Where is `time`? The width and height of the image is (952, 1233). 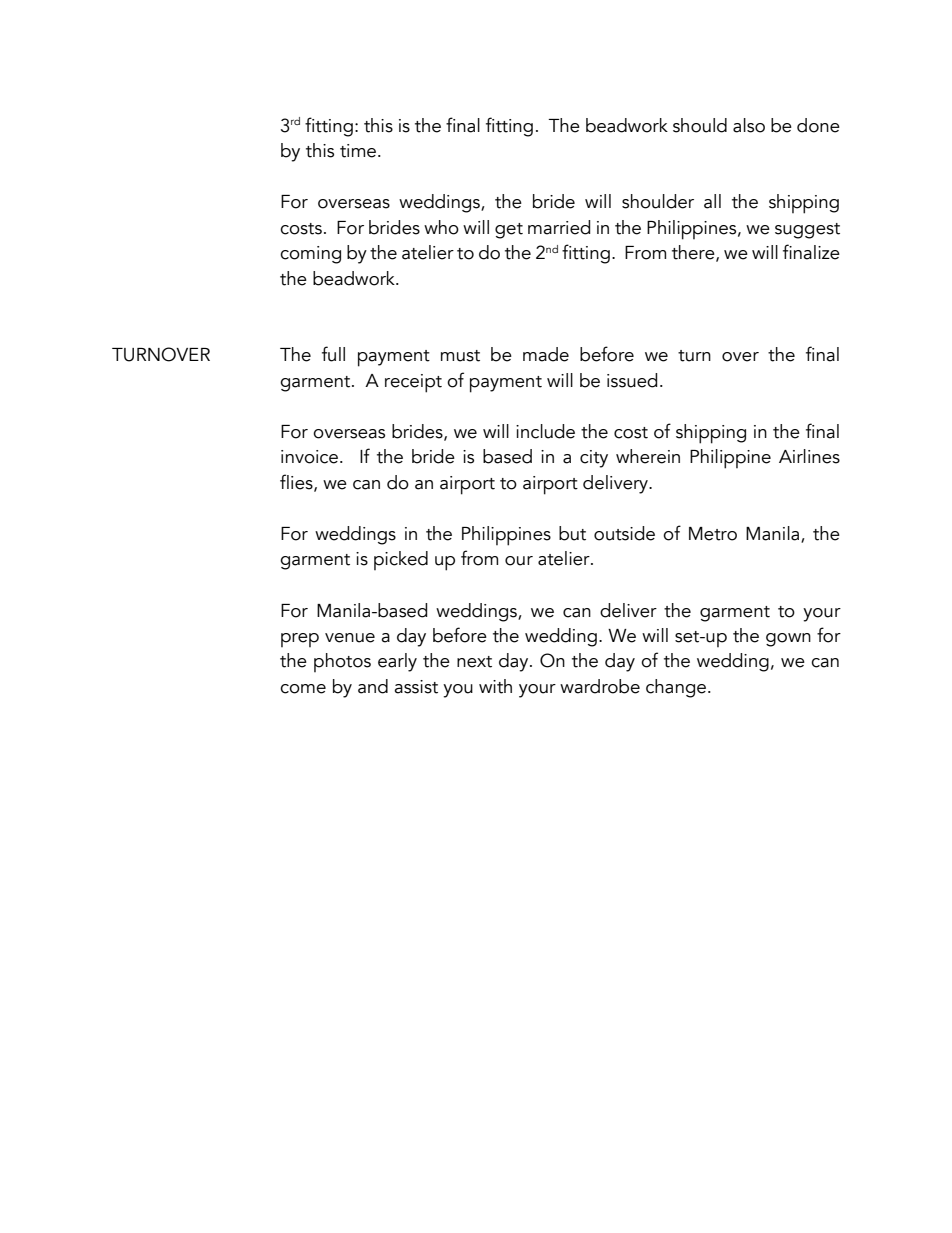
time is located at coordinates (359, 151).
